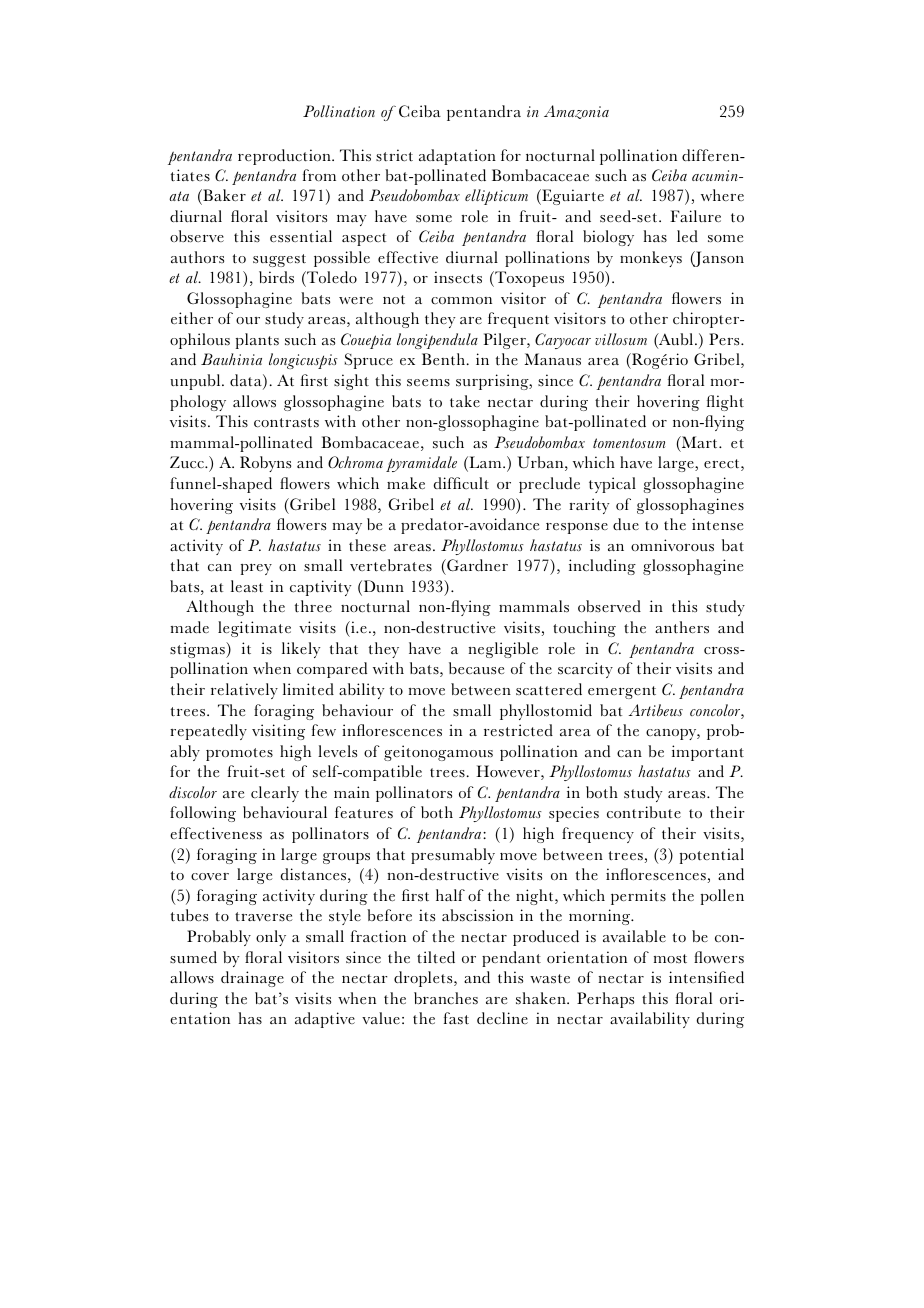 This screenshot has height=1308, width=924. What do you see at coordinates (285, 157) in the screenshot?
I see `reproduction` at bounding box center [285, 157].
